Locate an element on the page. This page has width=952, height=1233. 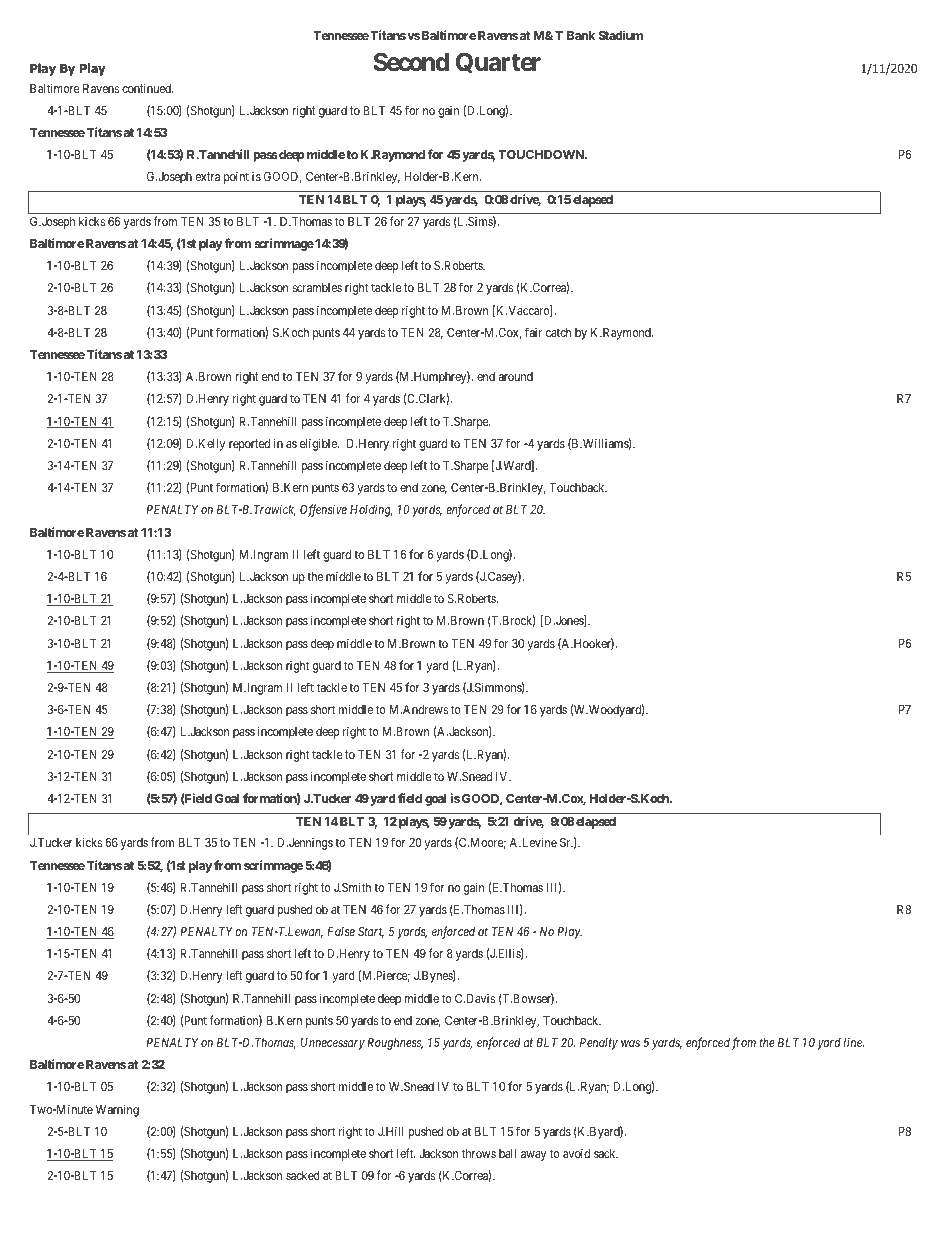
Warning is located at coordinates (117, 1110).
